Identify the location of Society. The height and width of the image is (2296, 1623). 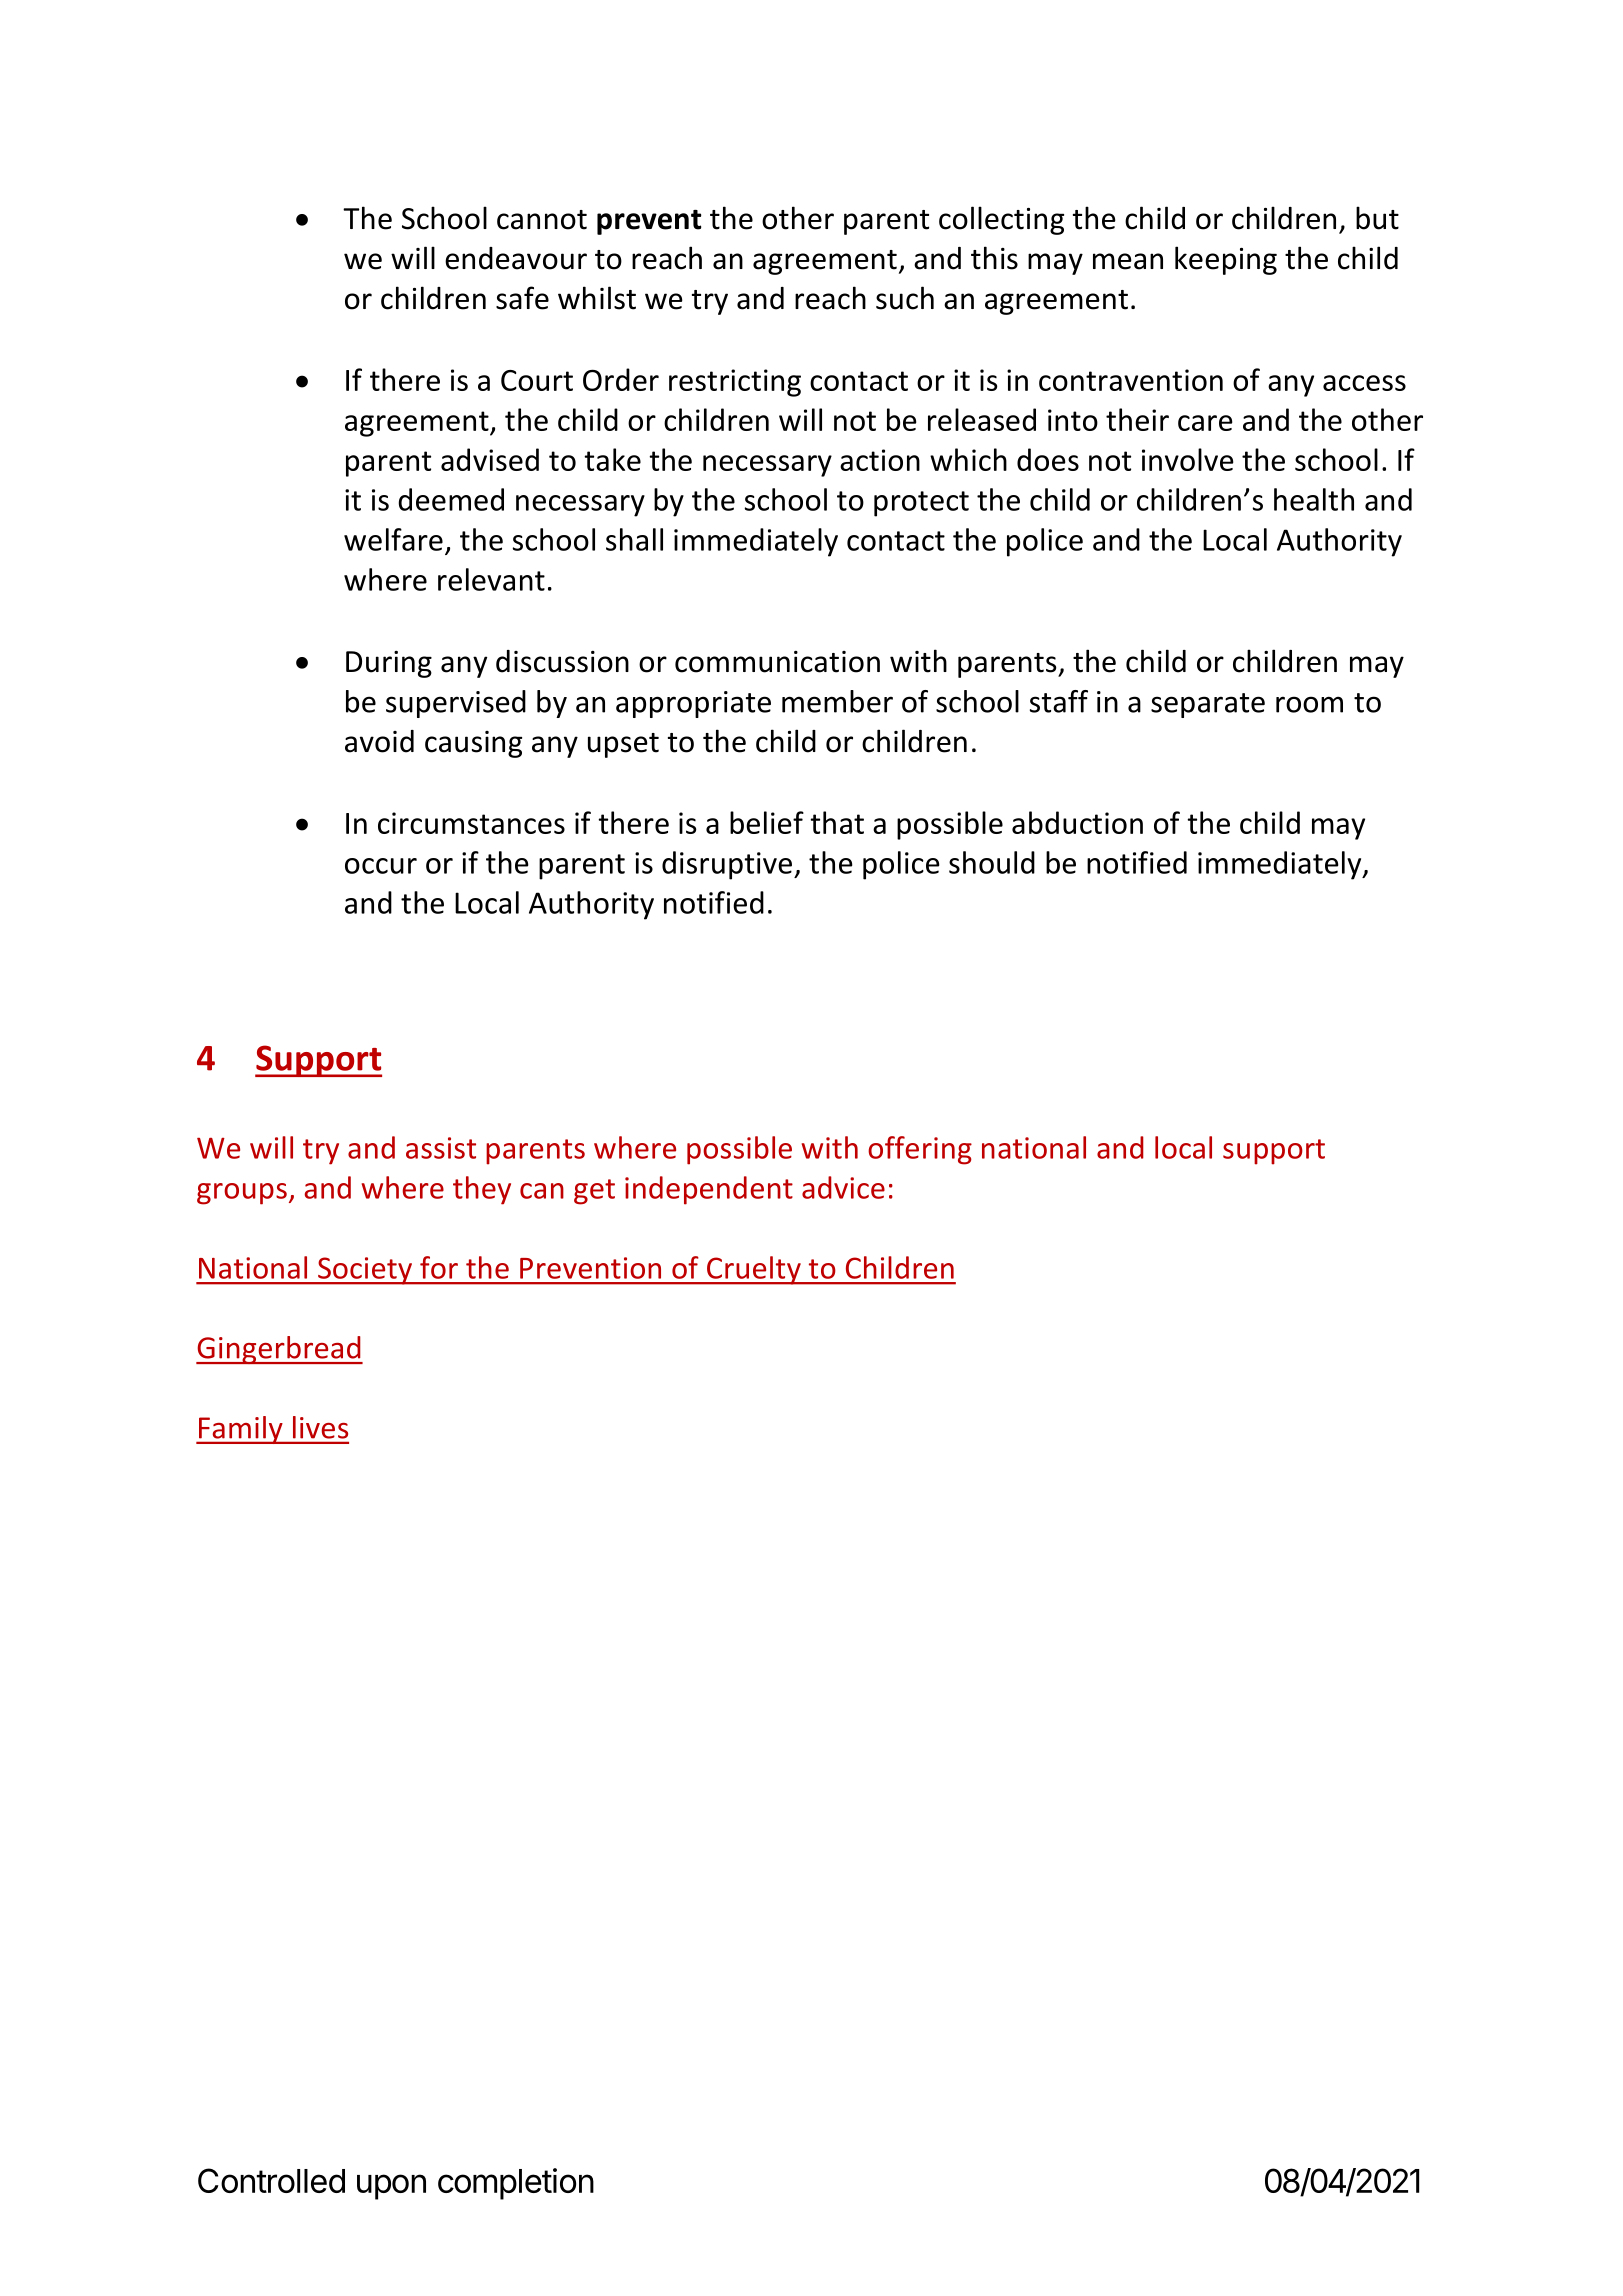
(365, 1271).
